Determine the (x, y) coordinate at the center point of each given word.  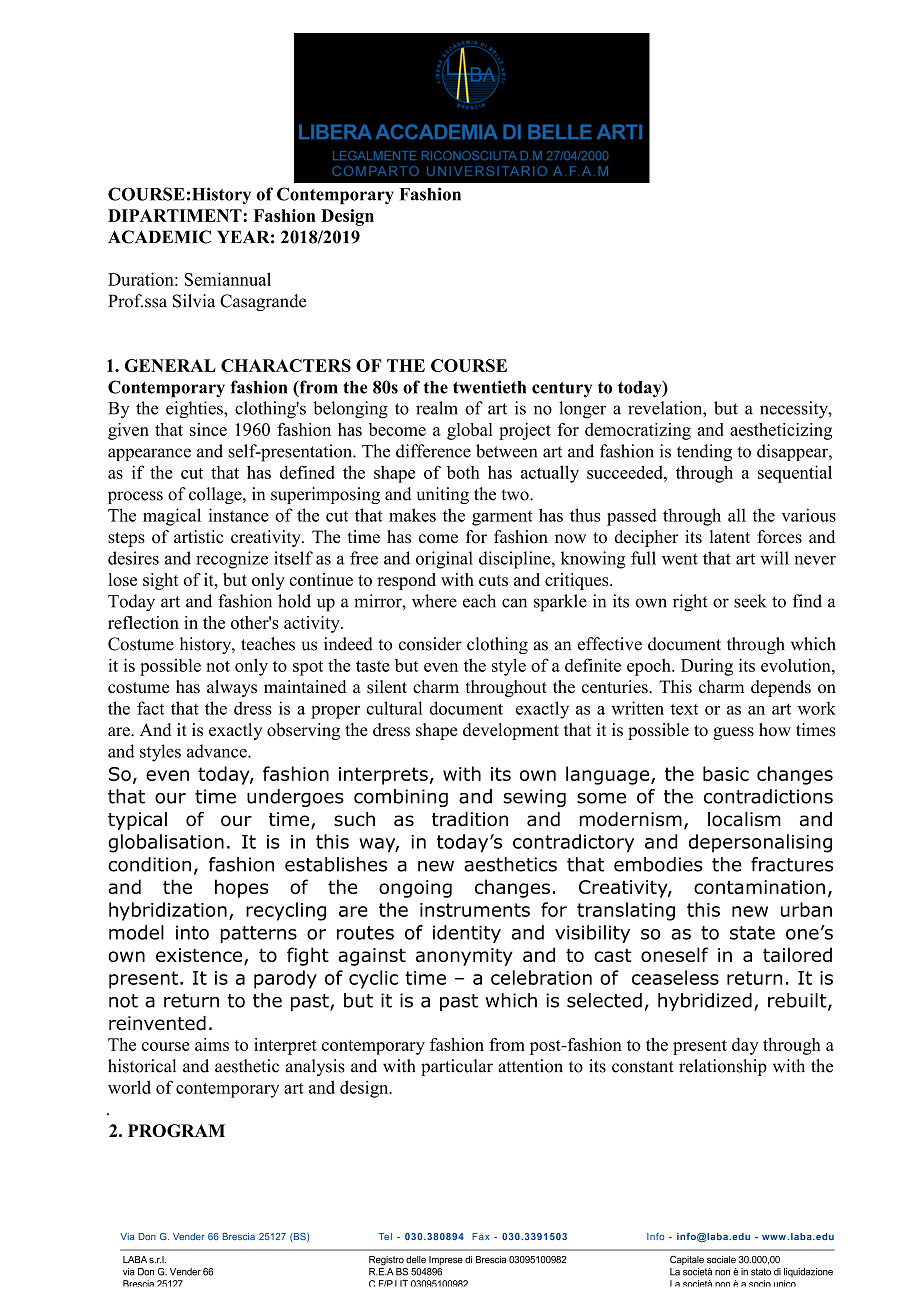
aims (212, 1044)
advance (218, 751)
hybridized (705, 1002)
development (511, 731)
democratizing (638, 431)
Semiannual (228, 279)
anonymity (464, 957)
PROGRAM (176, 1130)
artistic (199, 537)
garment (502, 518)
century (562, 390)
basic (726, 773)
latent (730, 537)
